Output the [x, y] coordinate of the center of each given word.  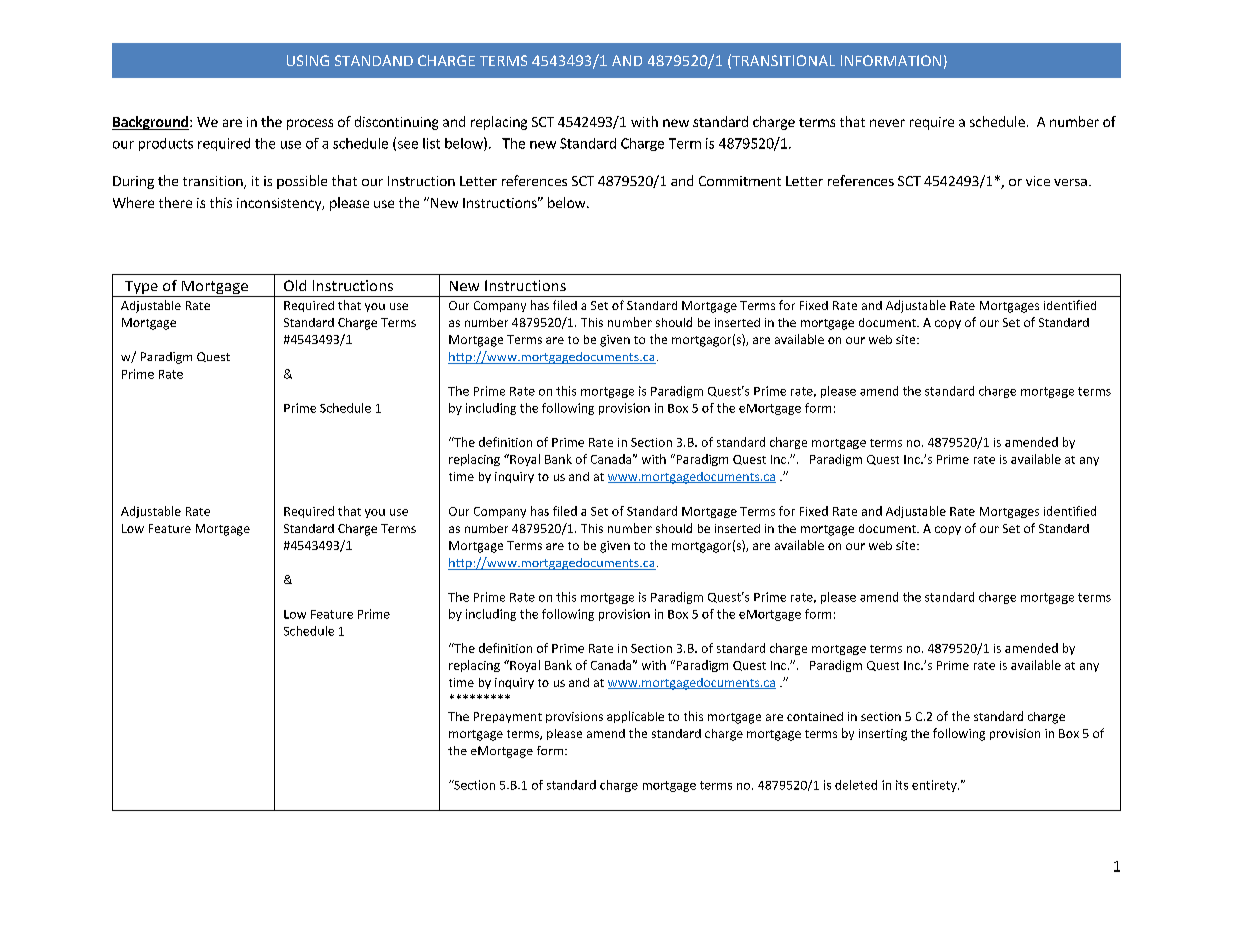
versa [1070, 182]
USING [308, 60]
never [887, 123]
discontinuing [396, 123]
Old [295, 285]
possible [302, 182]
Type [141, 289]
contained [815, 716]
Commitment [740, 181]
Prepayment [508, 717]
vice [1038, 181]
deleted [856, 785]
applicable [635, 717]
